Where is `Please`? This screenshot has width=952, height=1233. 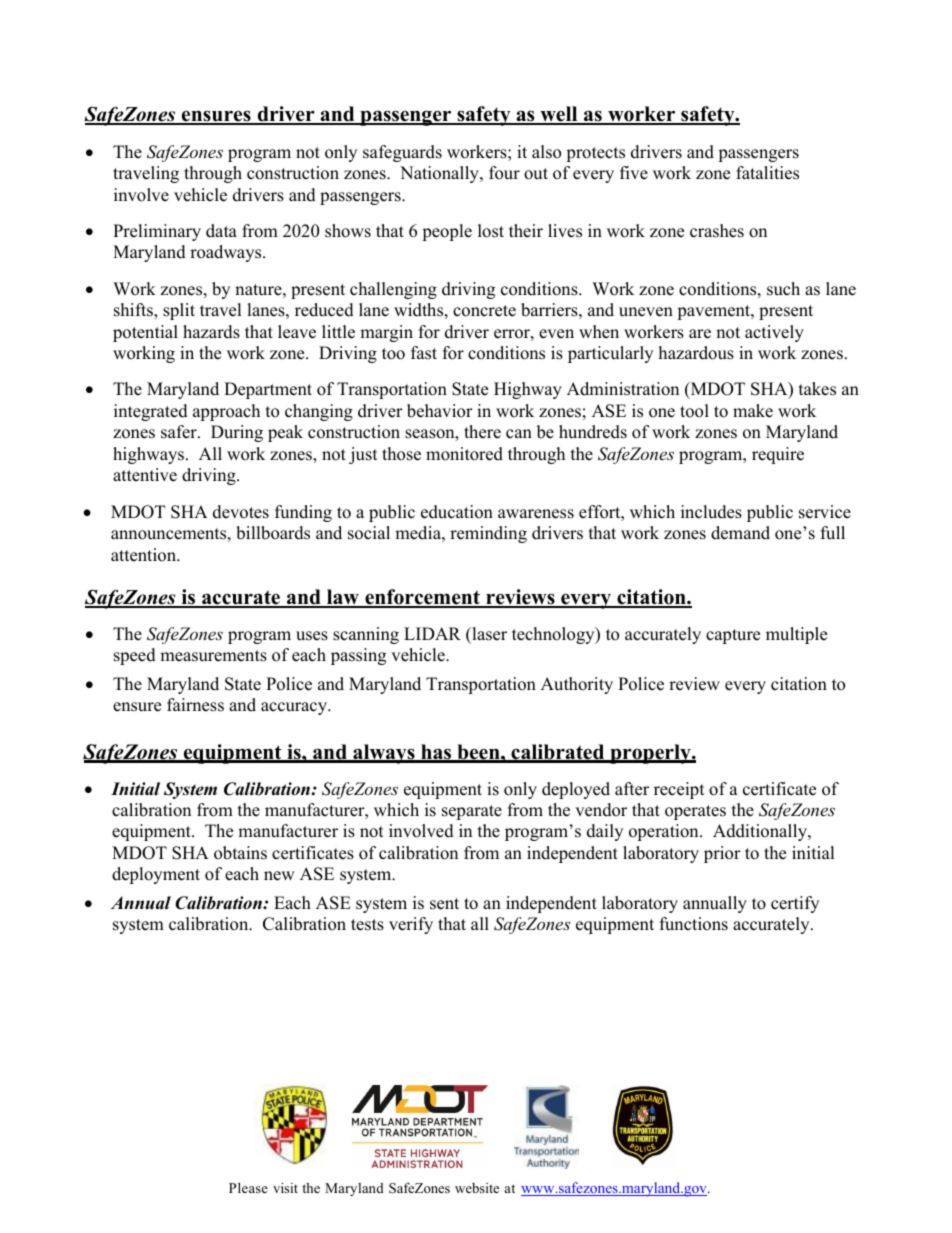
Please is located at coordinates (248, 1188).
